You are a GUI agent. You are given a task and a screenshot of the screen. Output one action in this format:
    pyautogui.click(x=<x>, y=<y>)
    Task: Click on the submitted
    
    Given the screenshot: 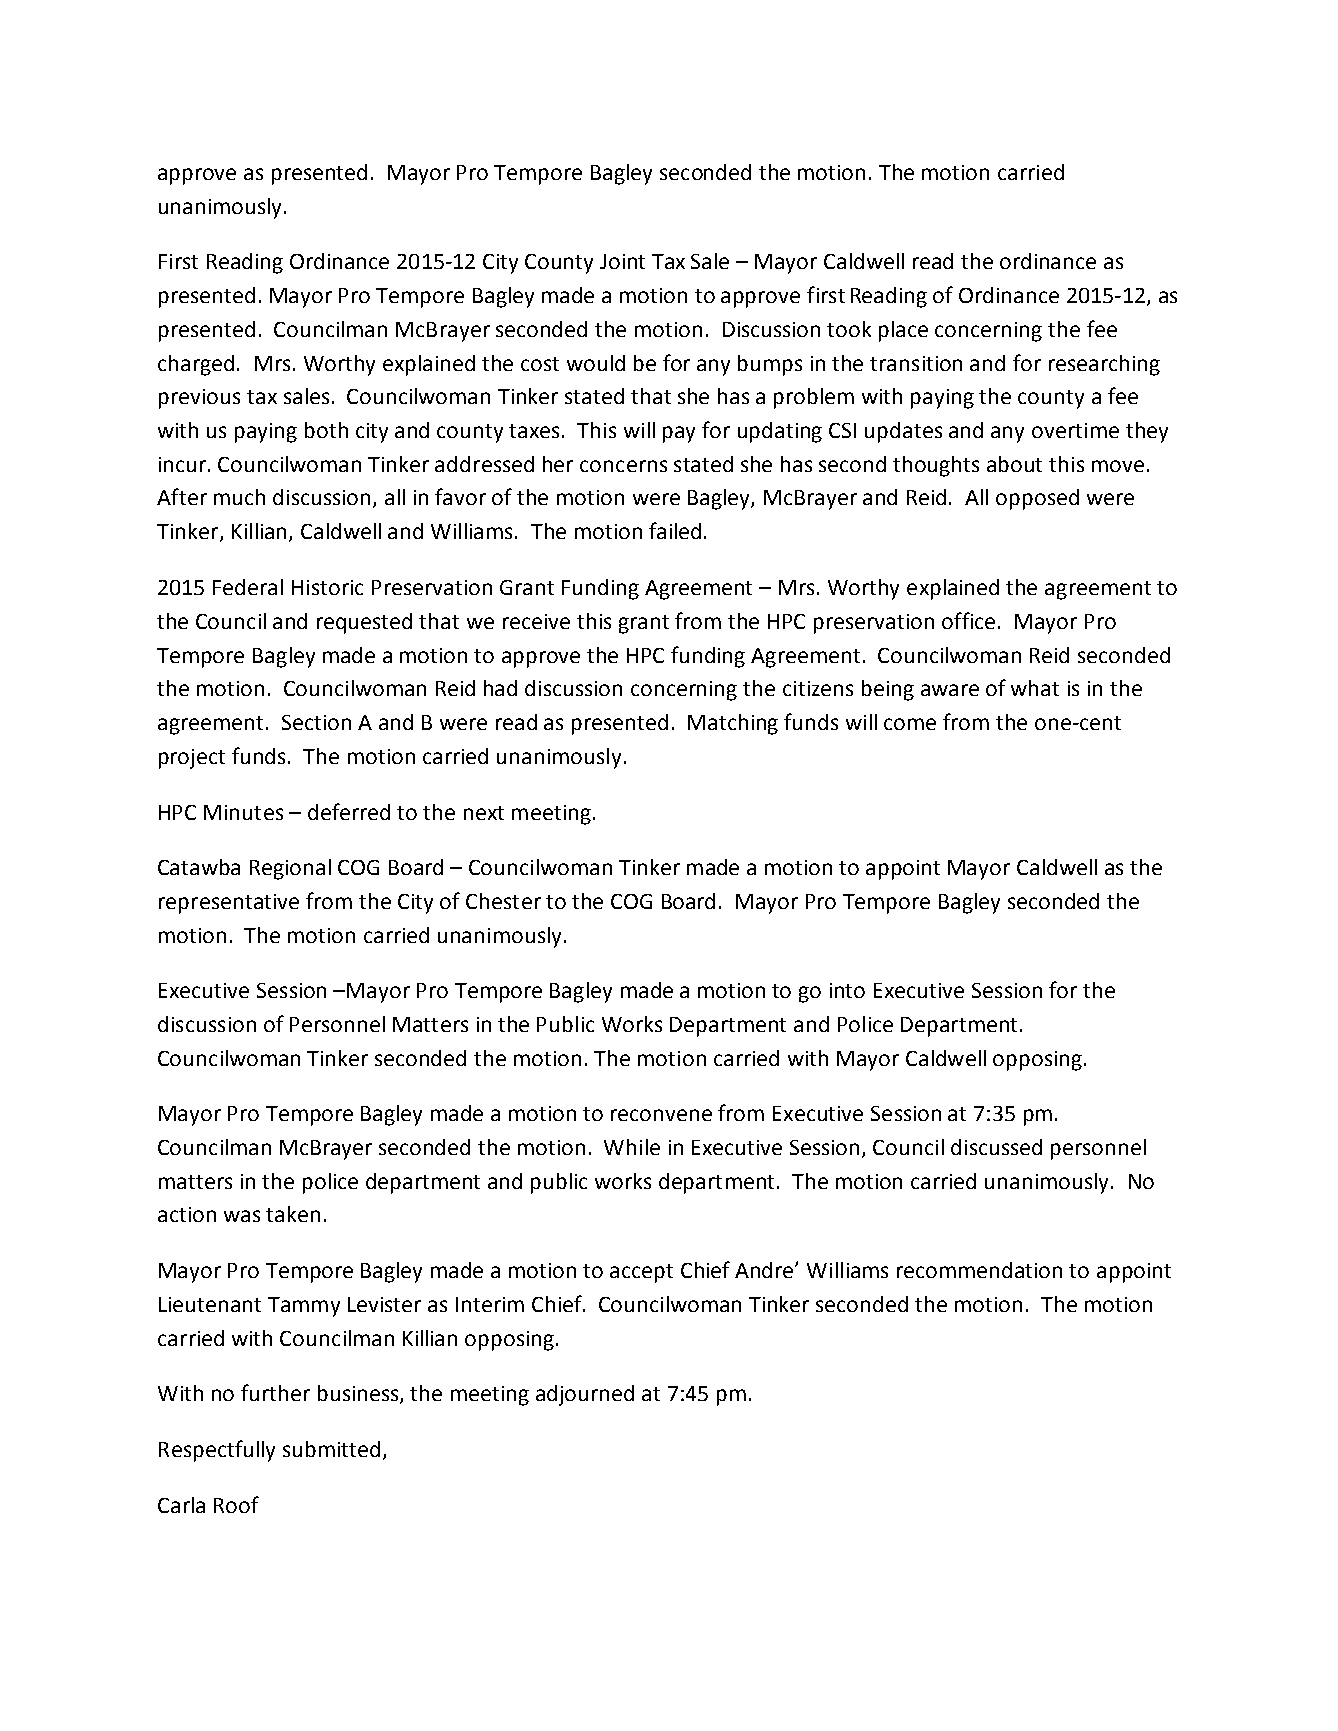 What is the action you would take?
    pyautogui.click(x=331, y=1449)
